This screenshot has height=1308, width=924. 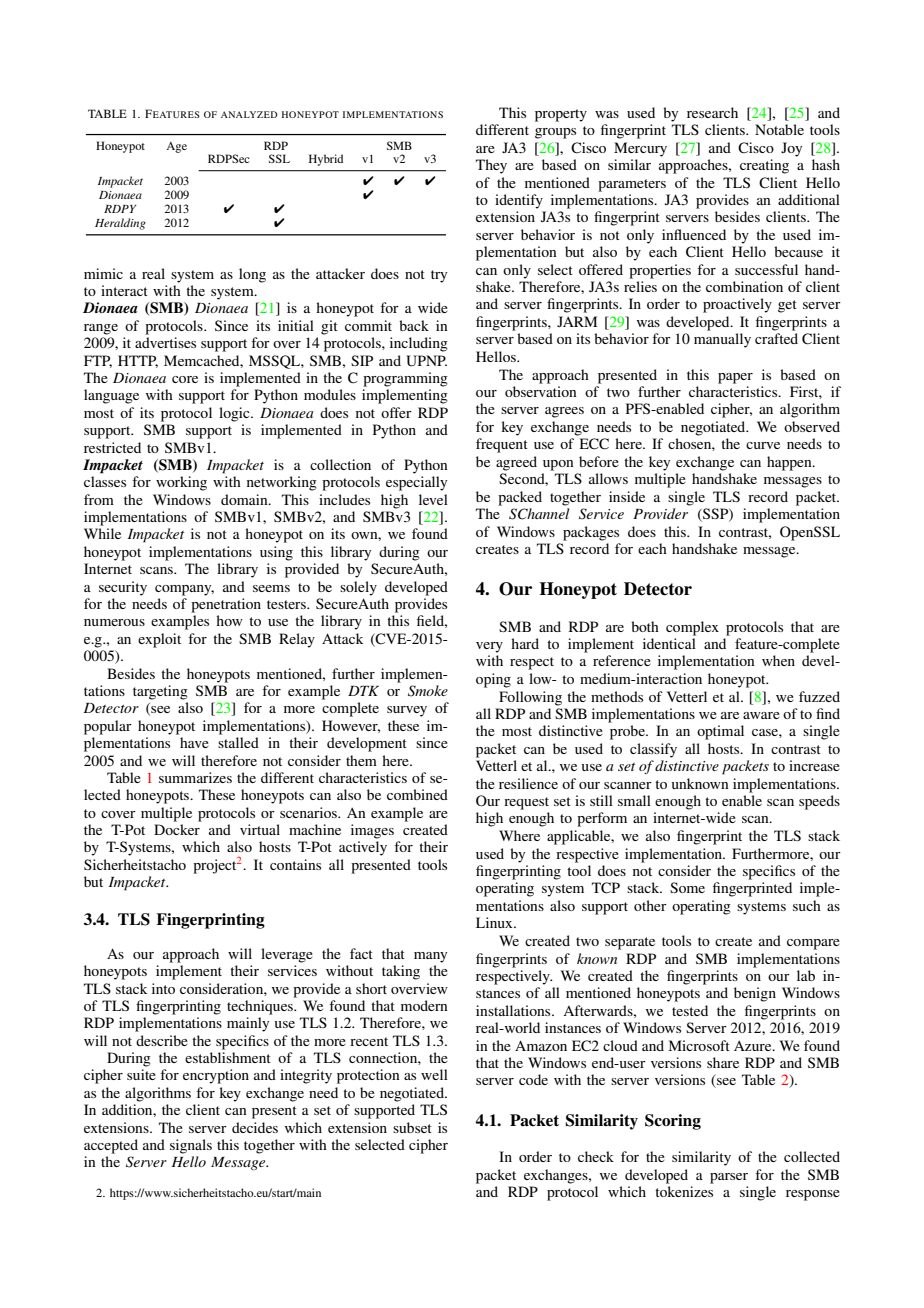 What do you see at coordinates (177, 829) in the screenshot?
I see `Docker` at bounding box center [177, 829].
